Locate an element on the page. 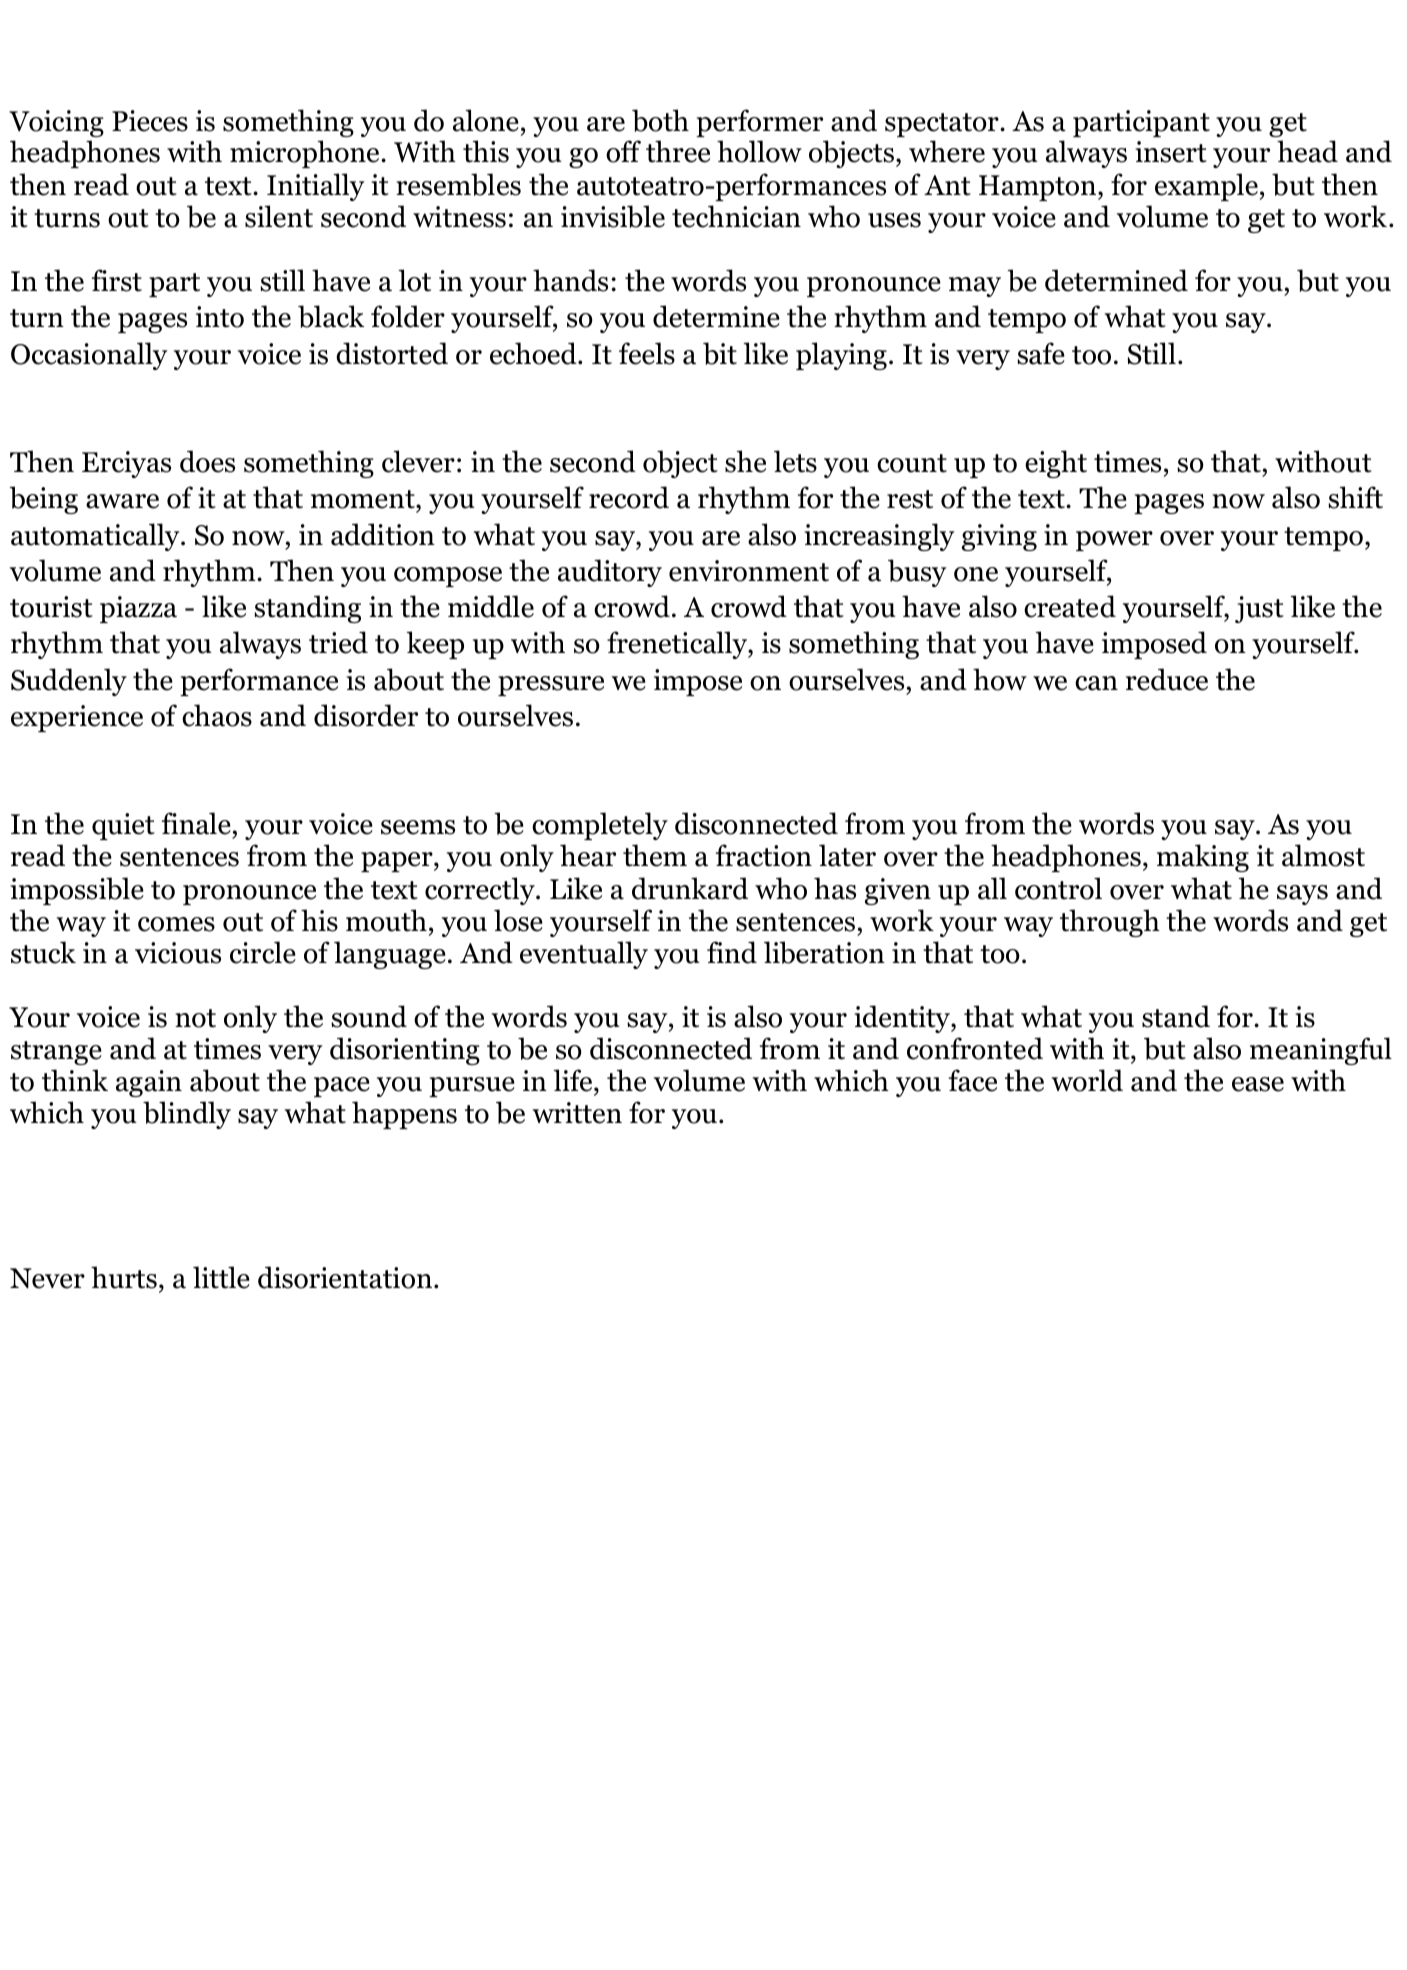 The image size is (1407, 1970). insert is located at coordinates (1171, 152).
